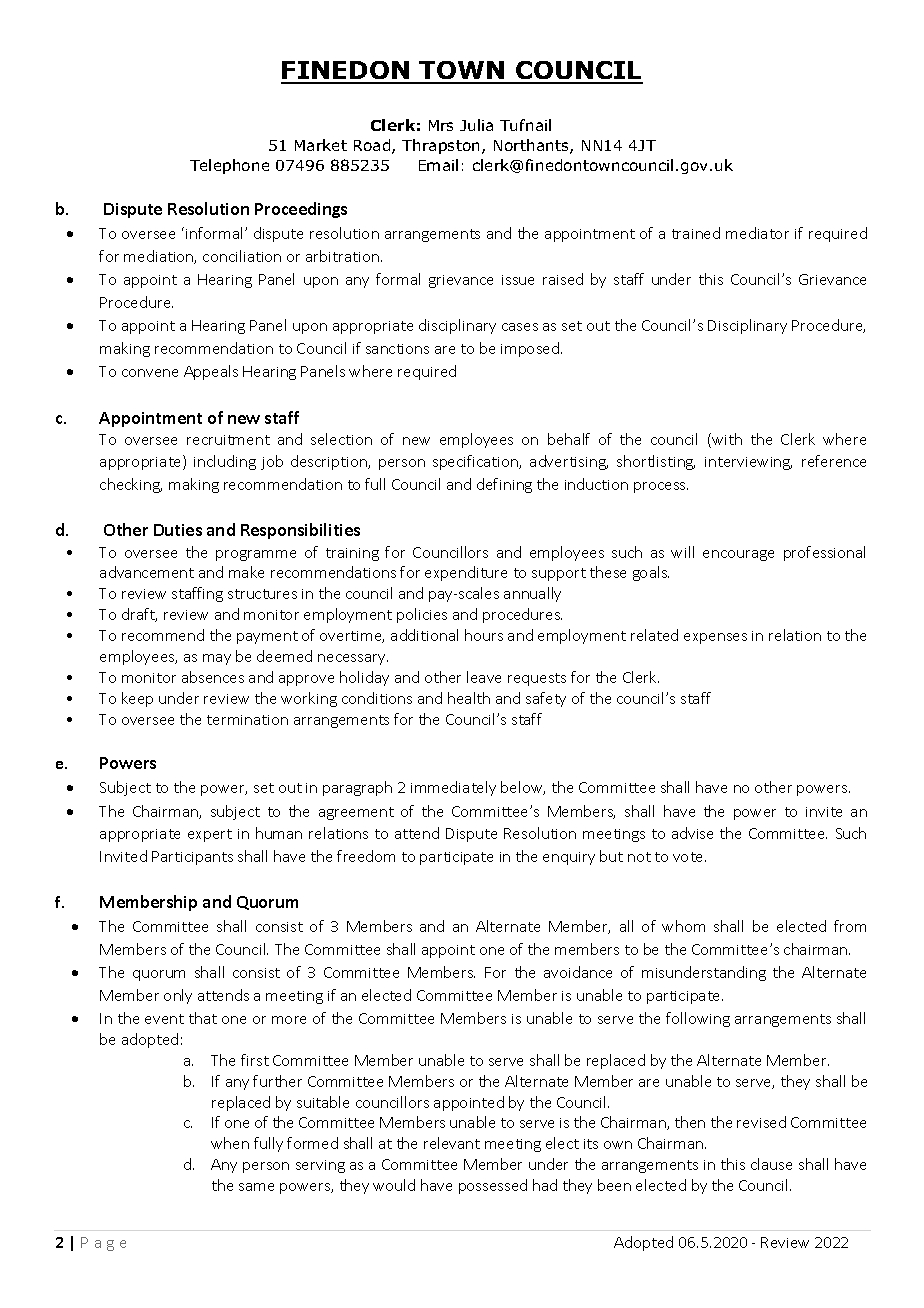 Image resolution: width=924 pixels, height=1308 pixels. I want to click on mediator, so click(757, 233).
